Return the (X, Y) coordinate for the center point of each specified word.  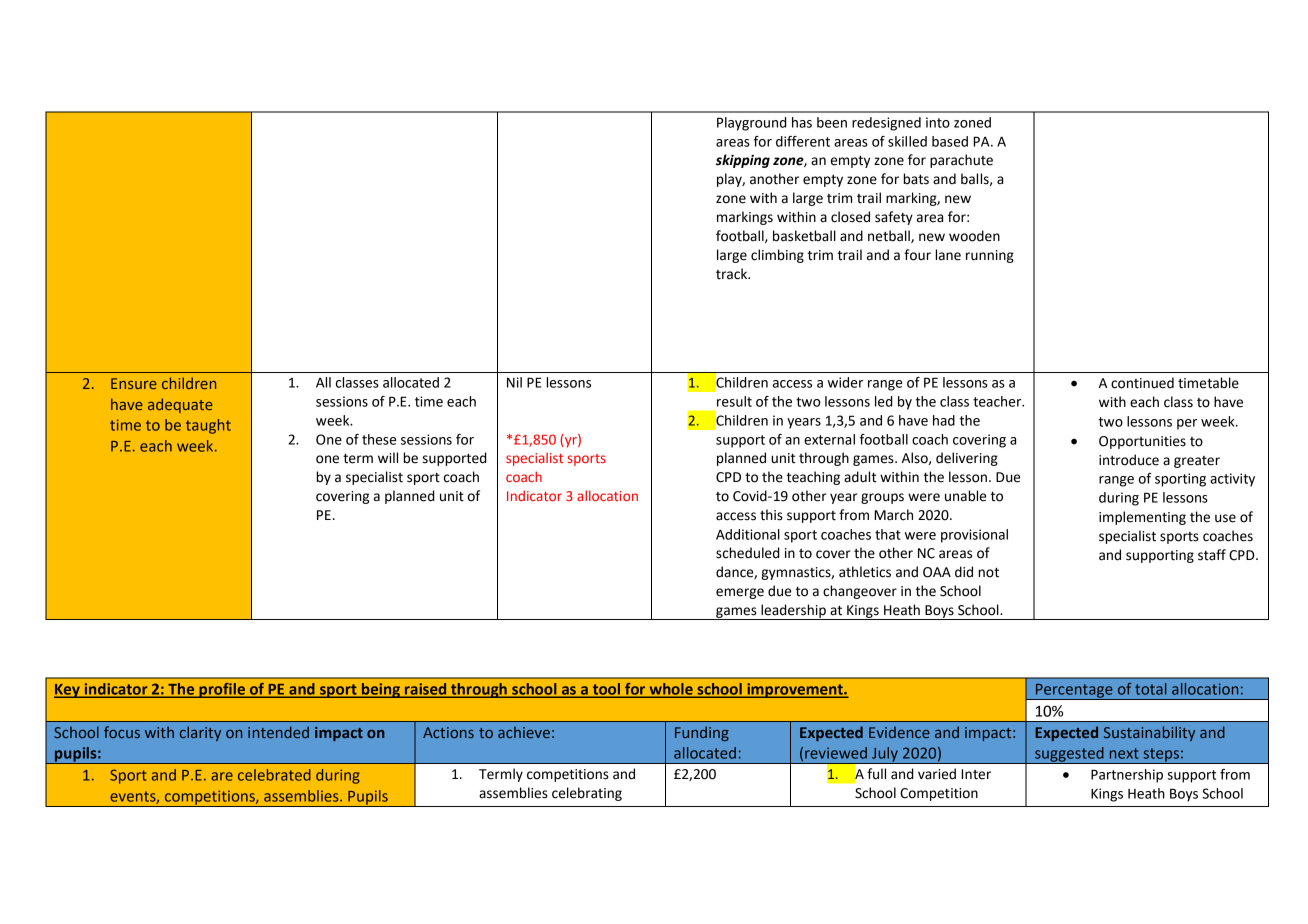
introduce (1129, 460)
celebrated (274, 775)
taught (208, 426)
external (829, 439)
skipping (743, 161)
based (950, 141)
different (803, 141)
